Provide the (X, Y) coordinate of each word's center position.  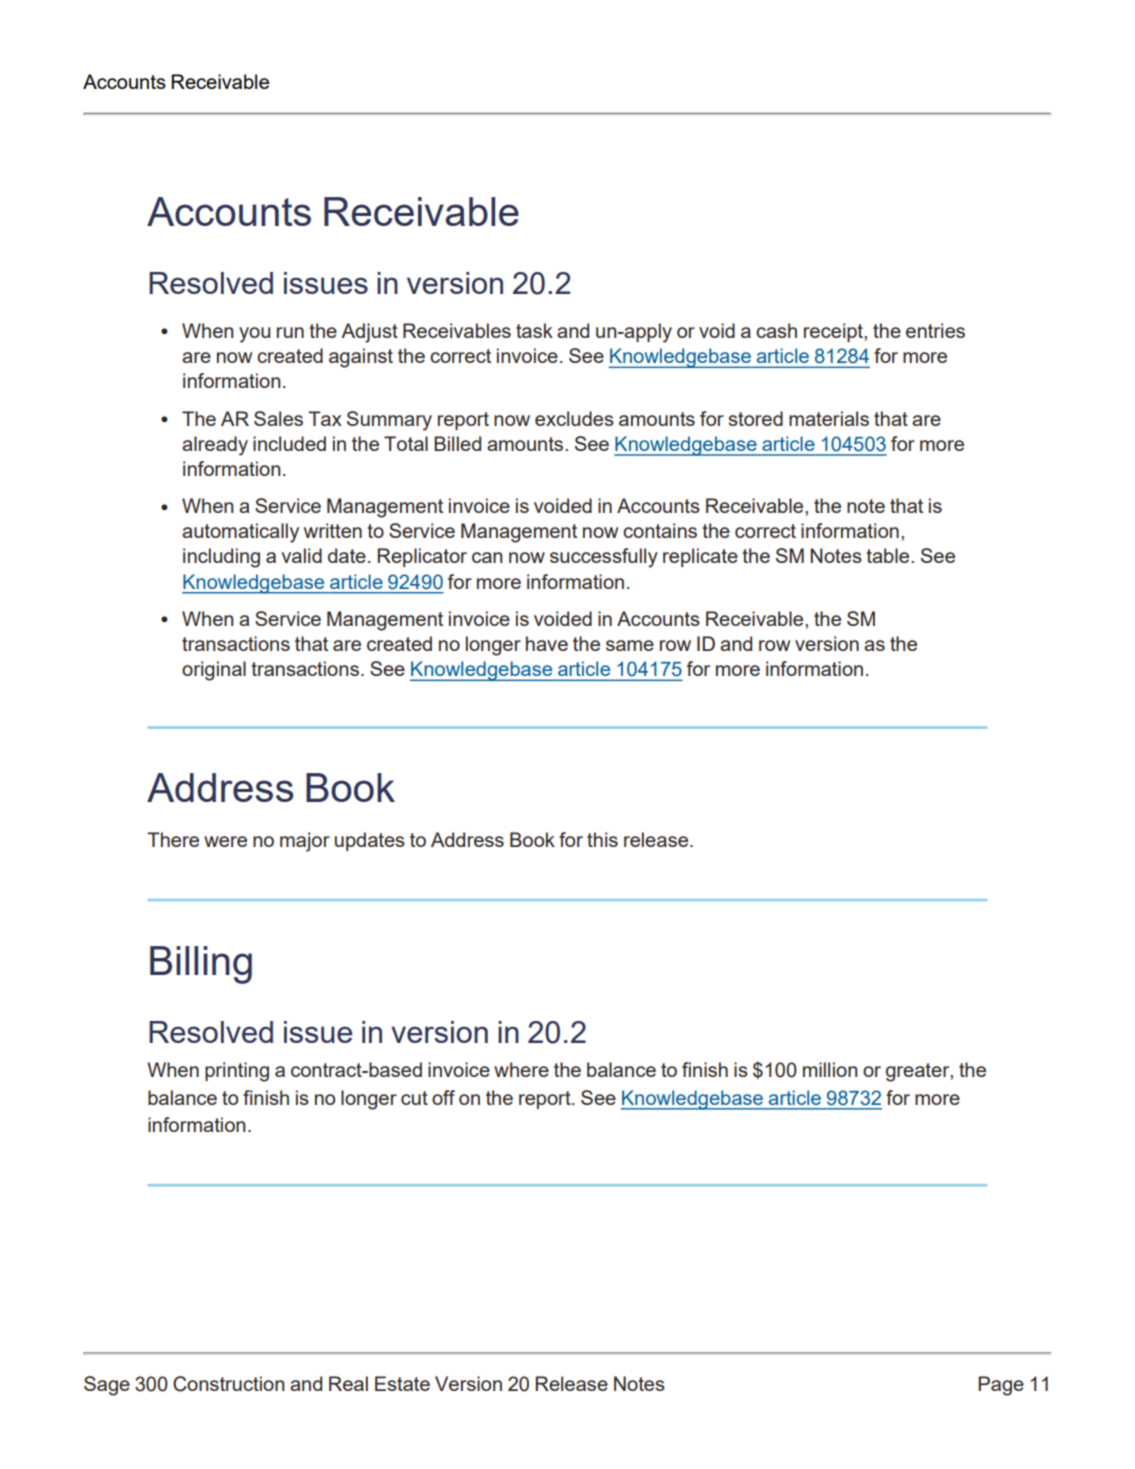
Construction (228, 1384)
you (254, 335)
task (534, 330)
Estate (402, 1383)
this (602, 839)
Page (1001, 1386)
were (225, 841)
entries (935, 330)
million (830, 1069)
